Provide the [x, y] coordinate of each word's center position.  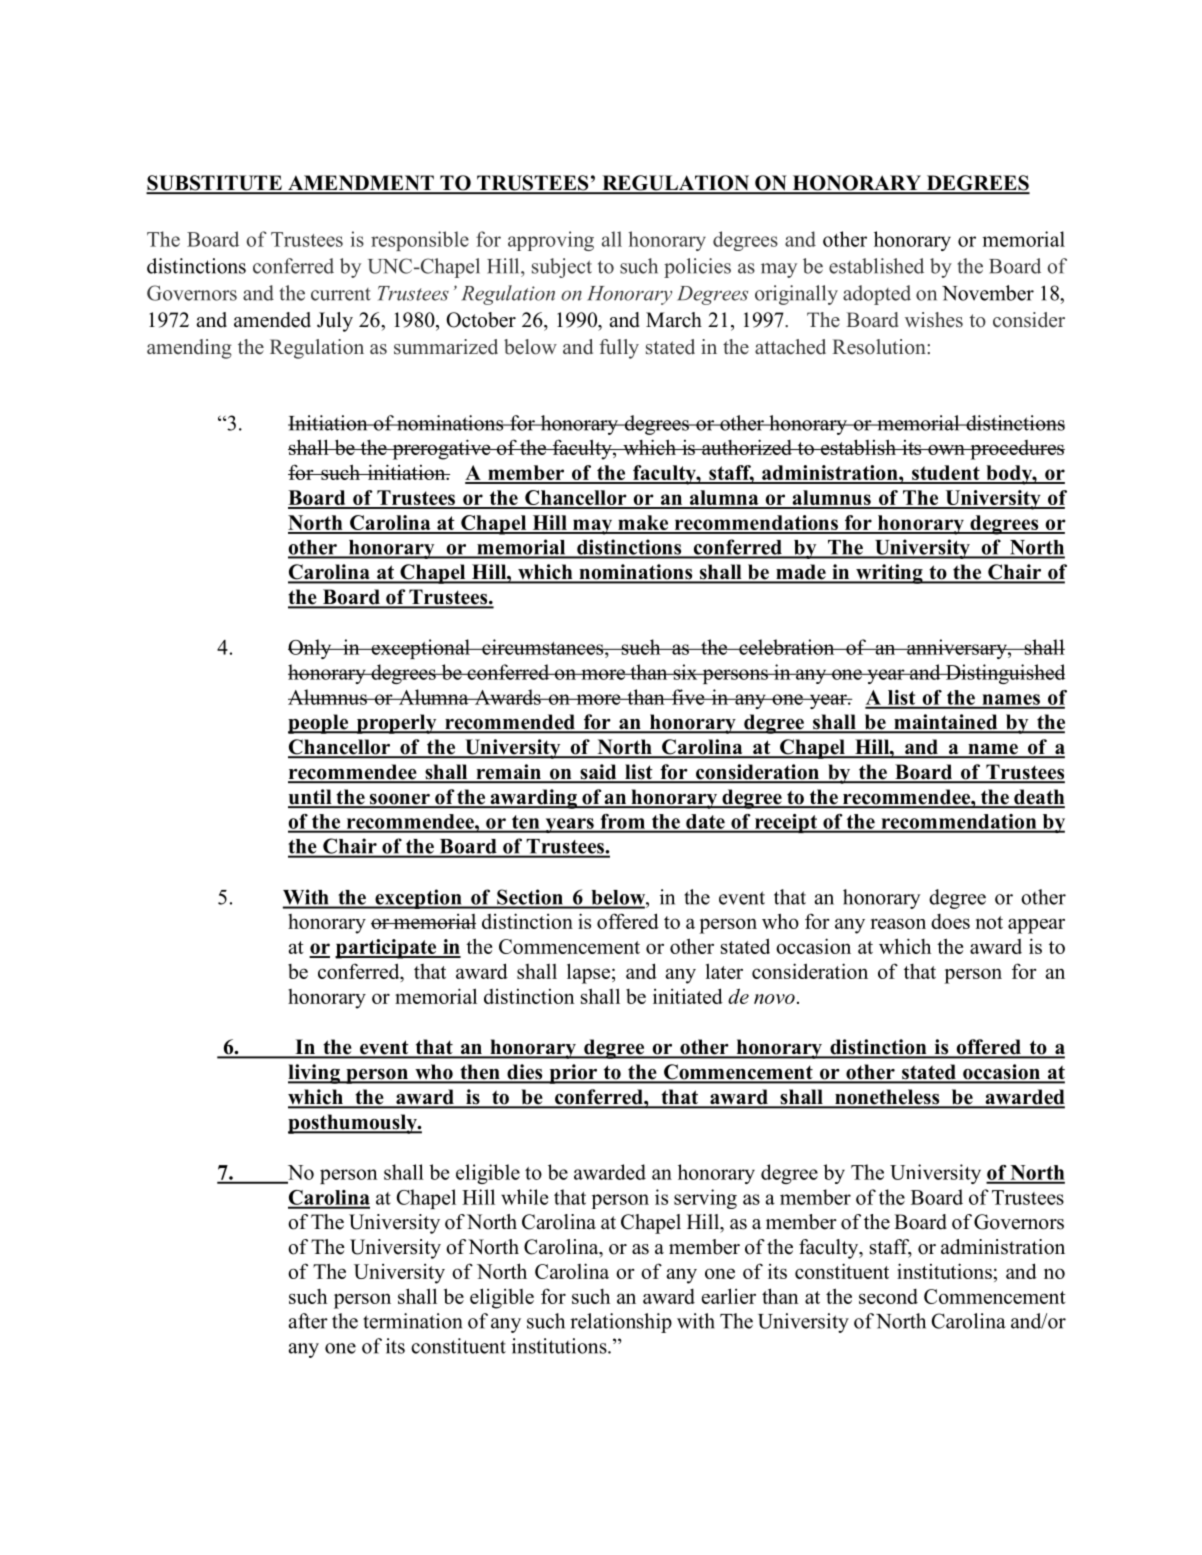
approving [551, 241]
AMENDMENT [361, 184]
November [988, 293]
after [308, 1321]
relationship [621, 1323]
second [888, 1296]
